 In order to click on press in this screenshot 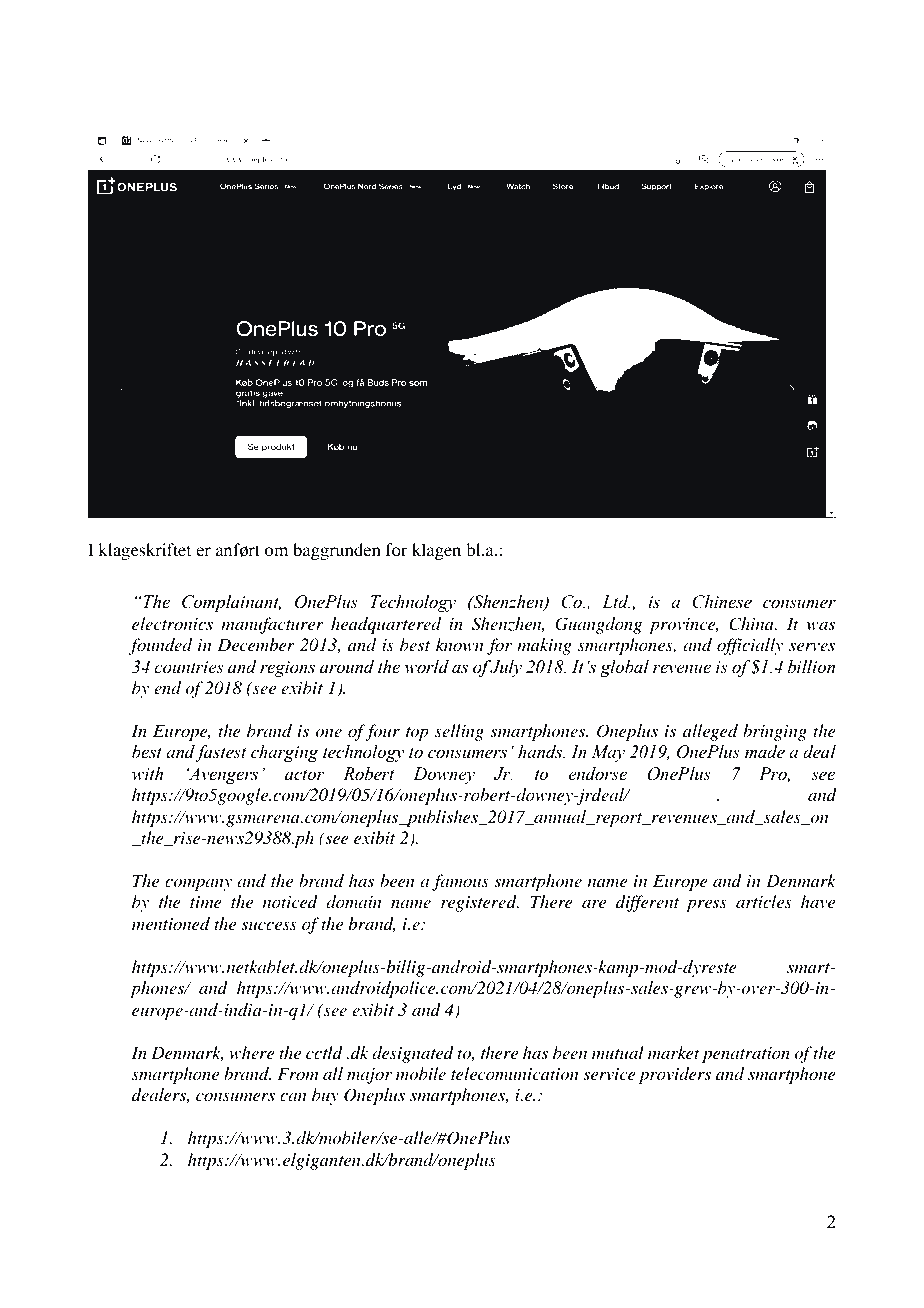, I will do `click(706, 905)`.
